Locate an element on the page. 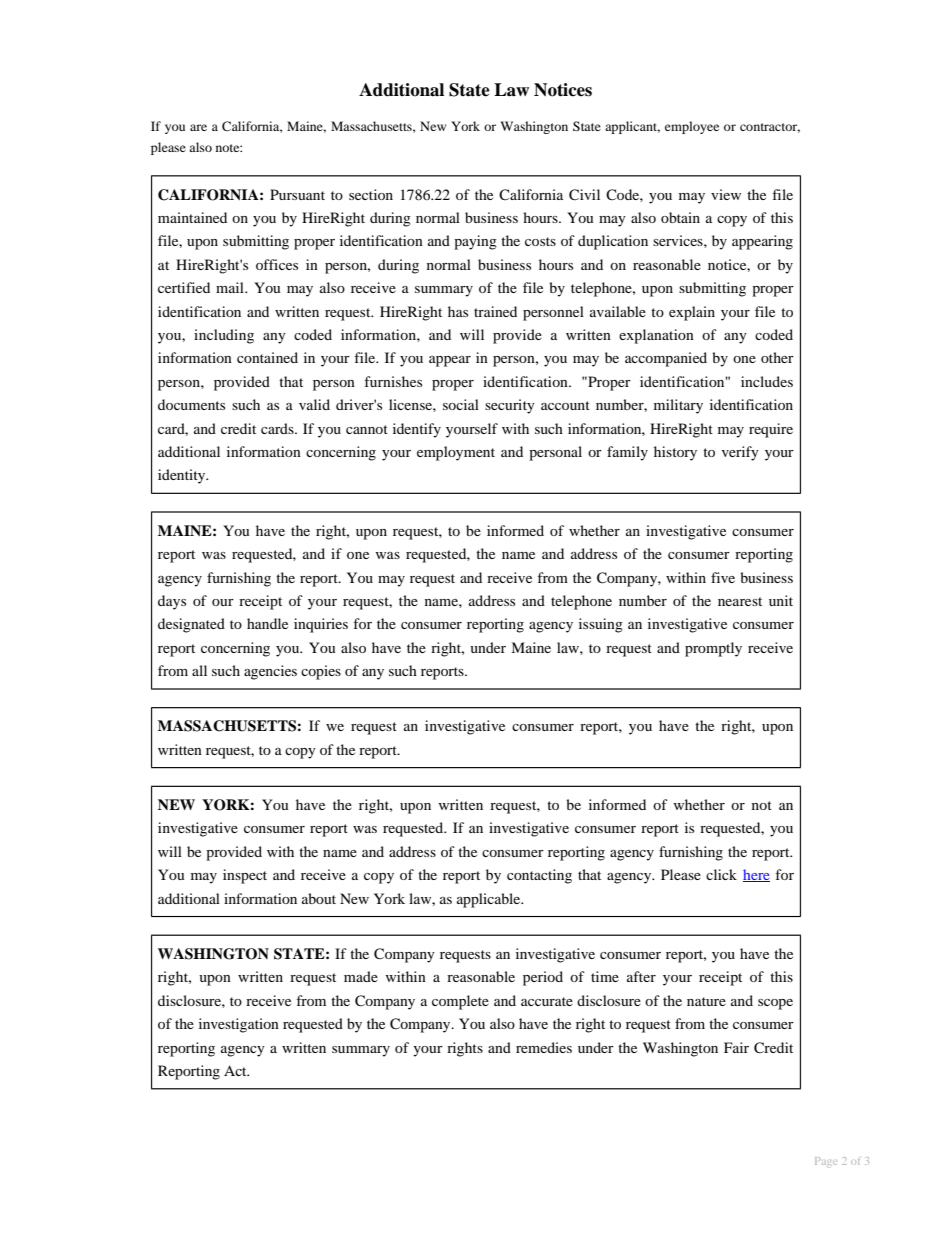  promptly is located at coordinates (713, 649).
